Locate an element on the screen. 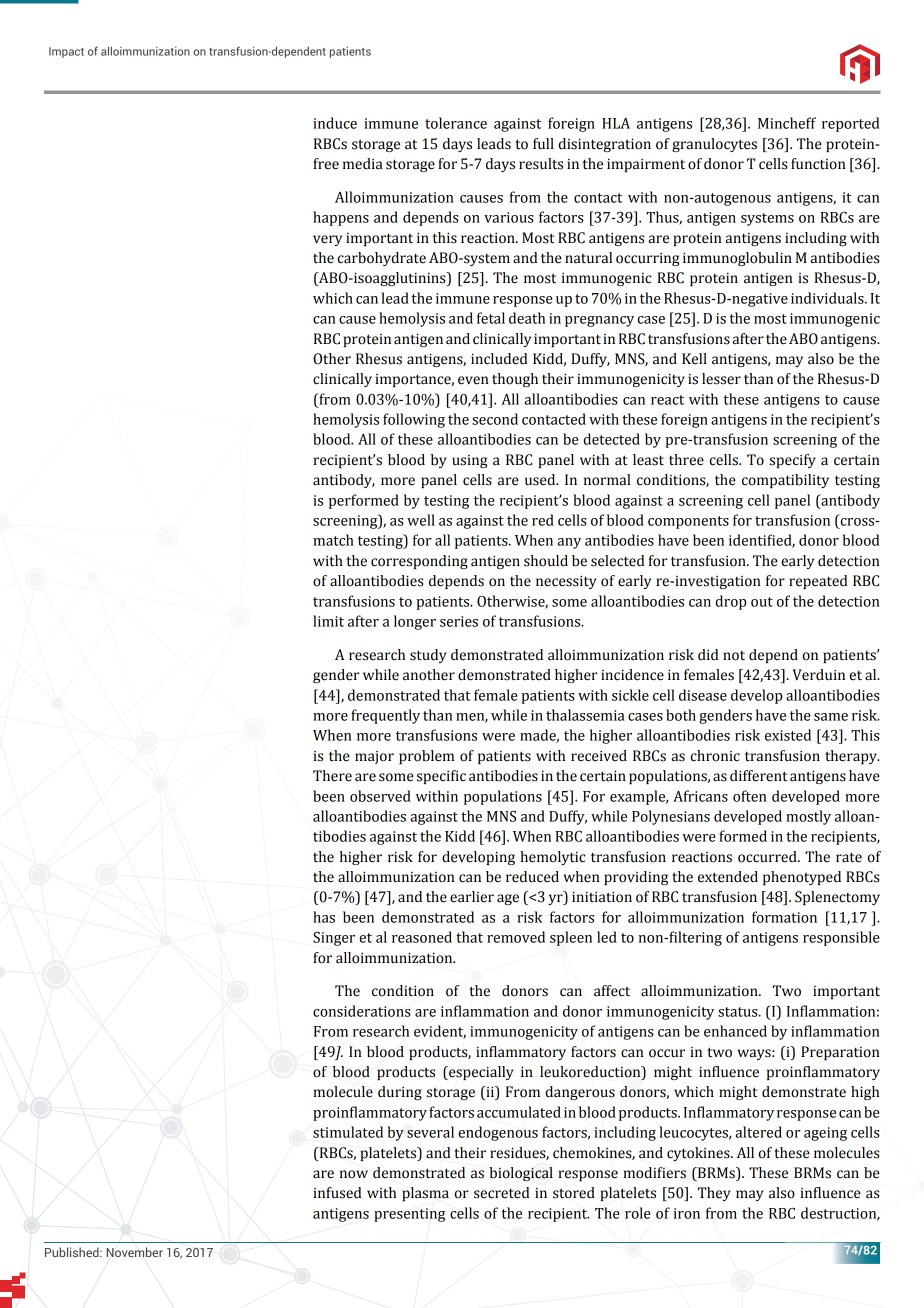 This screenshot has width=924, height=1308. even is located at coordinates (473, 380).
